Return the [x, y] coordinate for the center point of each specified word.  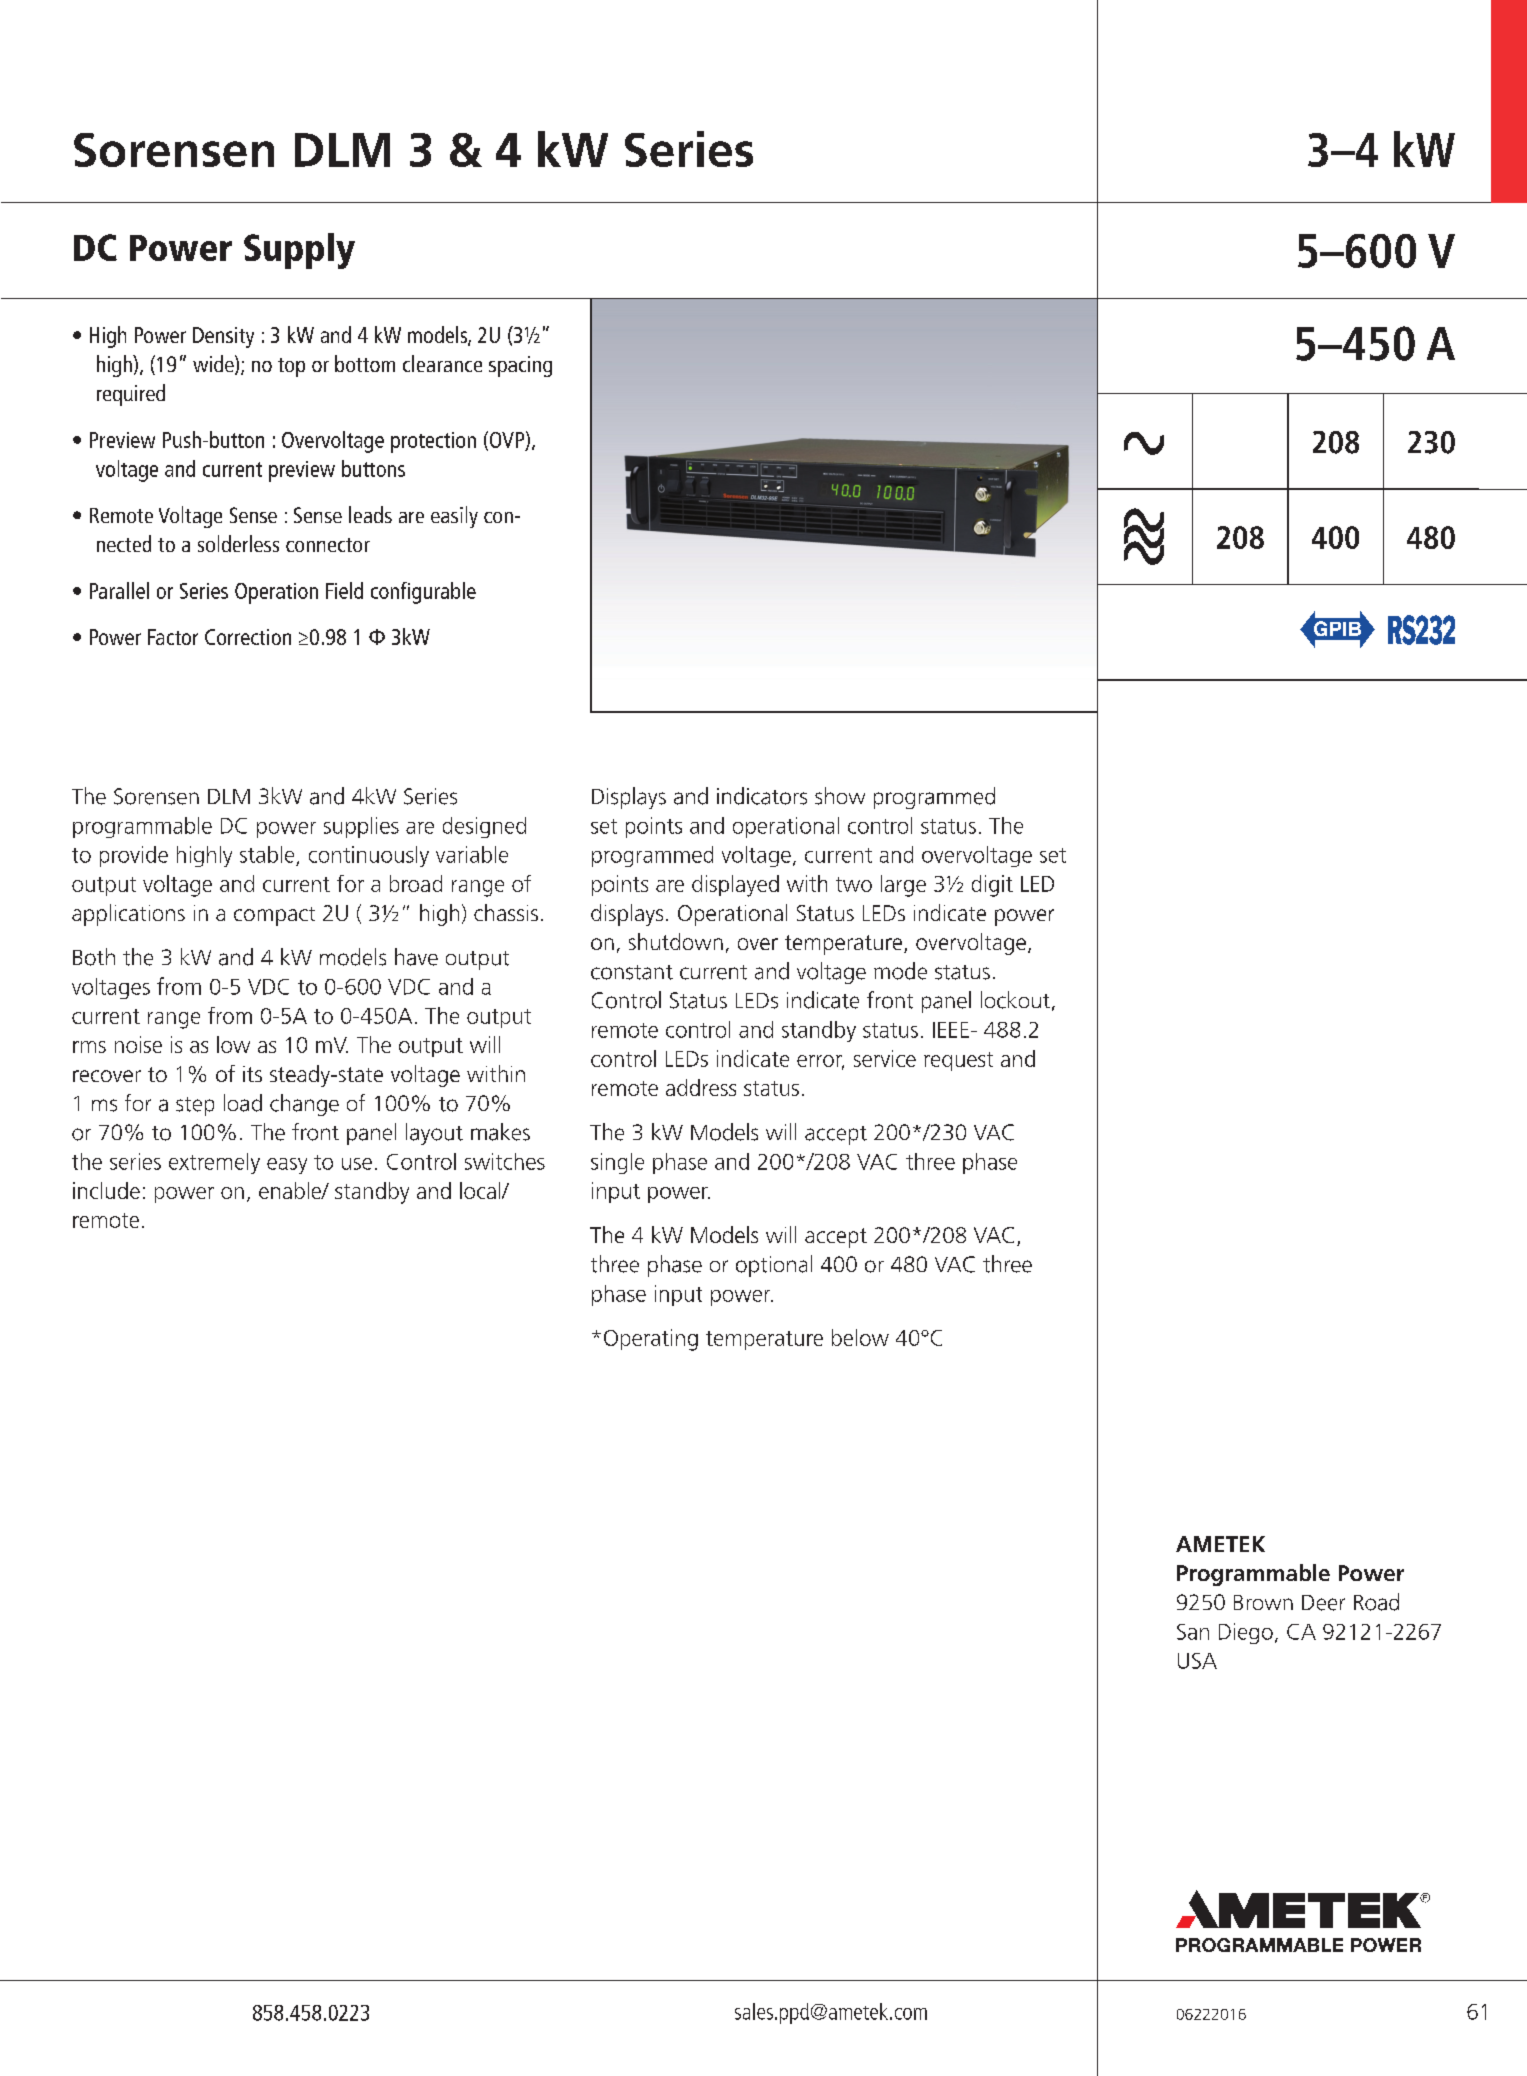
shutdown [676, 941]
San [1193, 1632]
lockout [1015, 1000]
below [860, 1337]
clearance [442, 363]
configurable [423, 593]
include [106, 1190]
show [840, 796]
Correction [248, 637]
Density [223, 337]
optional [774, 1266]
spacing [520, 366]
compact [274, 916]
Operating [651, 1340]
